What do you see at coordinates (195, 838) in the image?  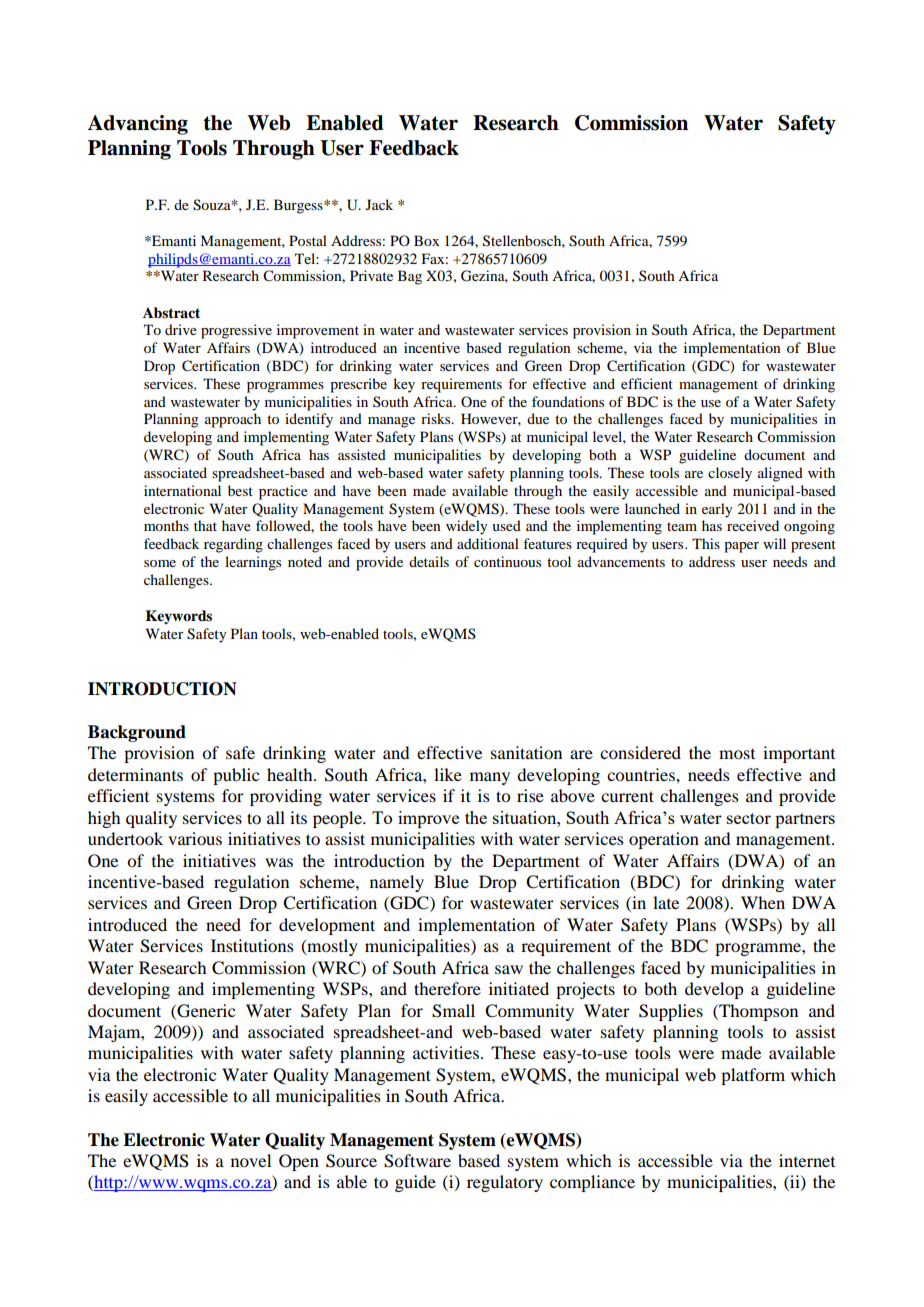 I see `various` at bounding box center [195, 838].
